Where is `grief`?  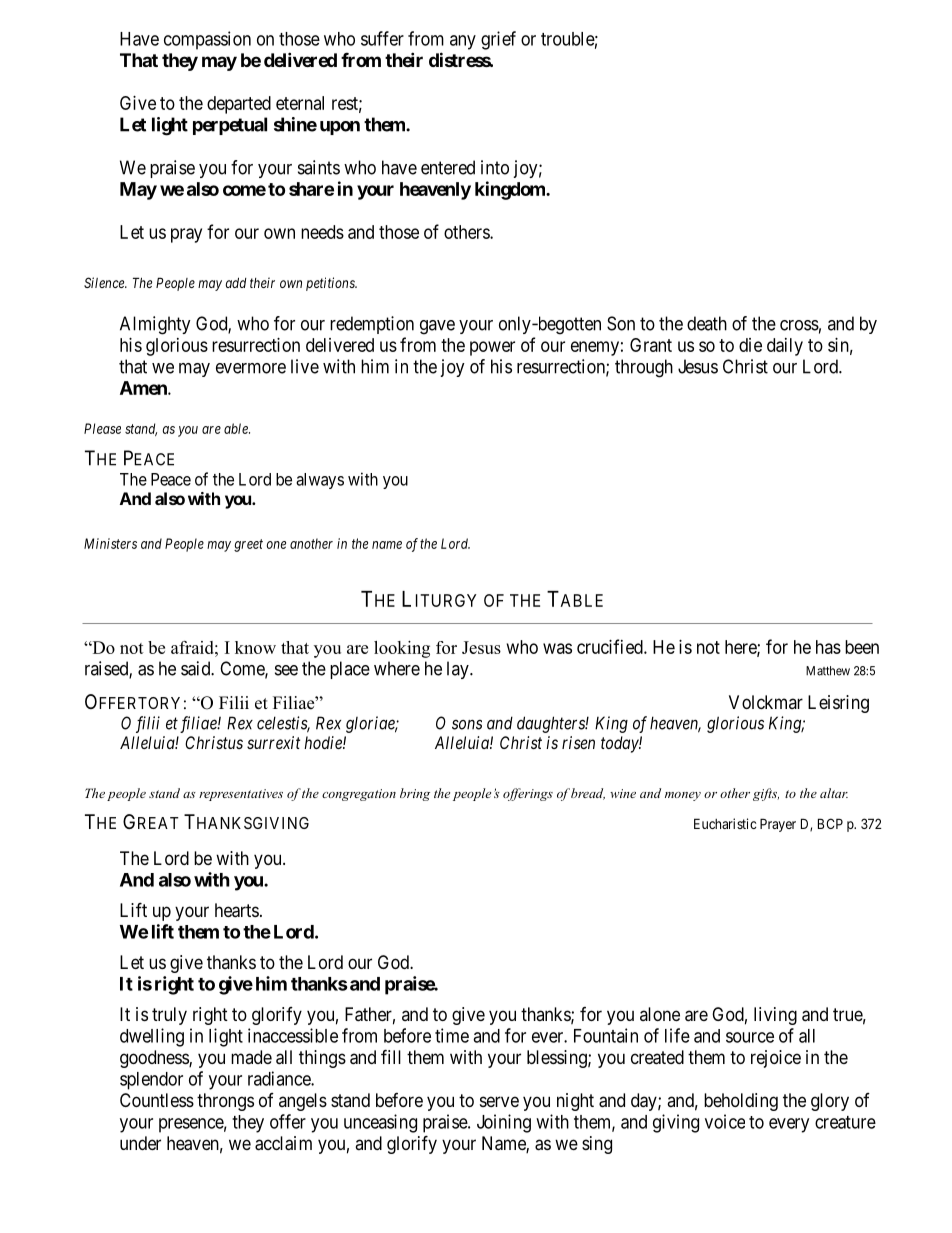 grief is located at coordinates (498, 40).
